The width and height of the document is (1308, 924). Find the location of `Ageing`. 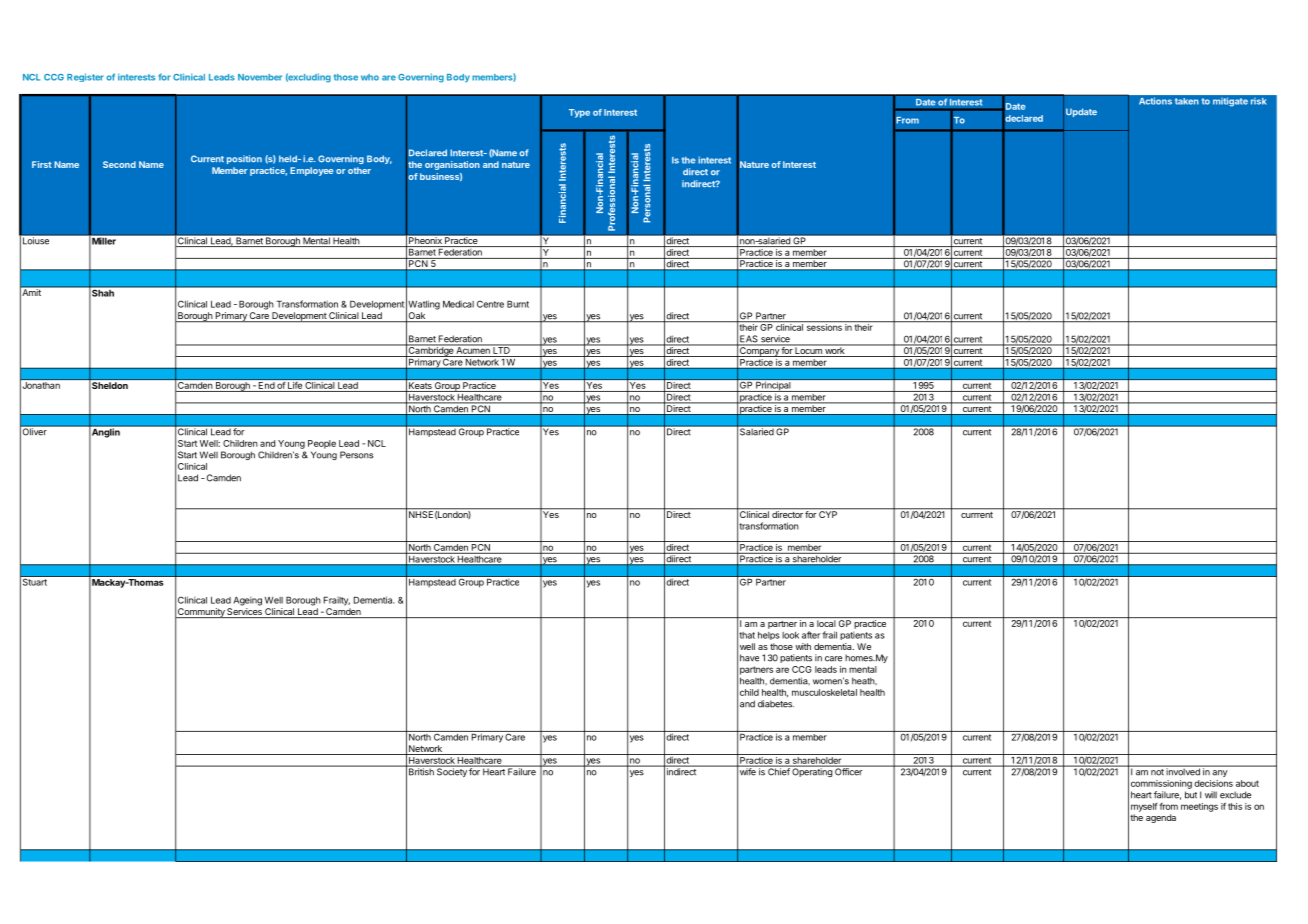

Ageing is located at coordinates (247, 601).
